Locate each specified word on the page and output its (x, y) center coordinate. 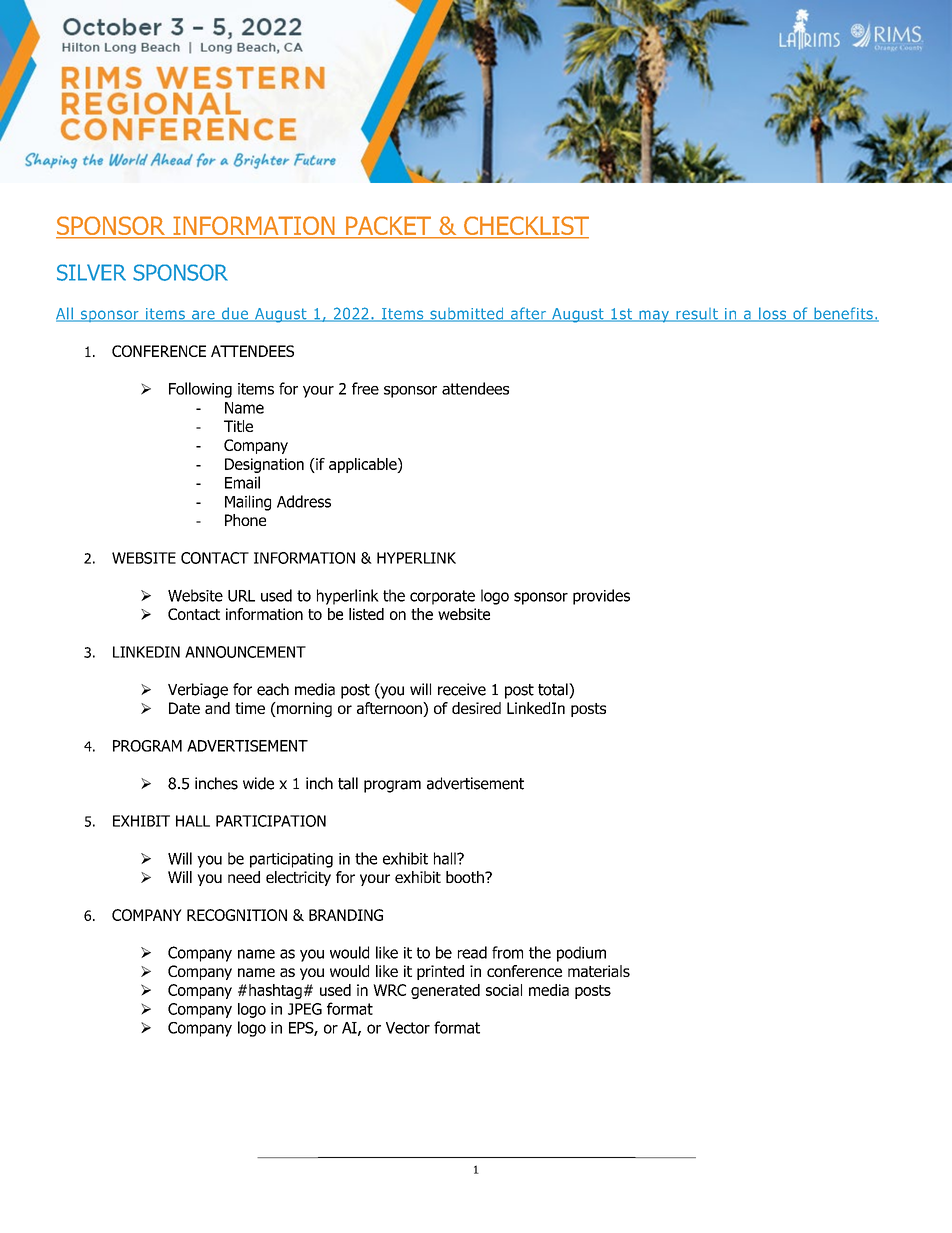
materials (599, 971)
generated (445, 991)
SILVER (91, 272)
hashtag (275, 991)
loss (773, 314)
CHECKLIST (525, 227)
